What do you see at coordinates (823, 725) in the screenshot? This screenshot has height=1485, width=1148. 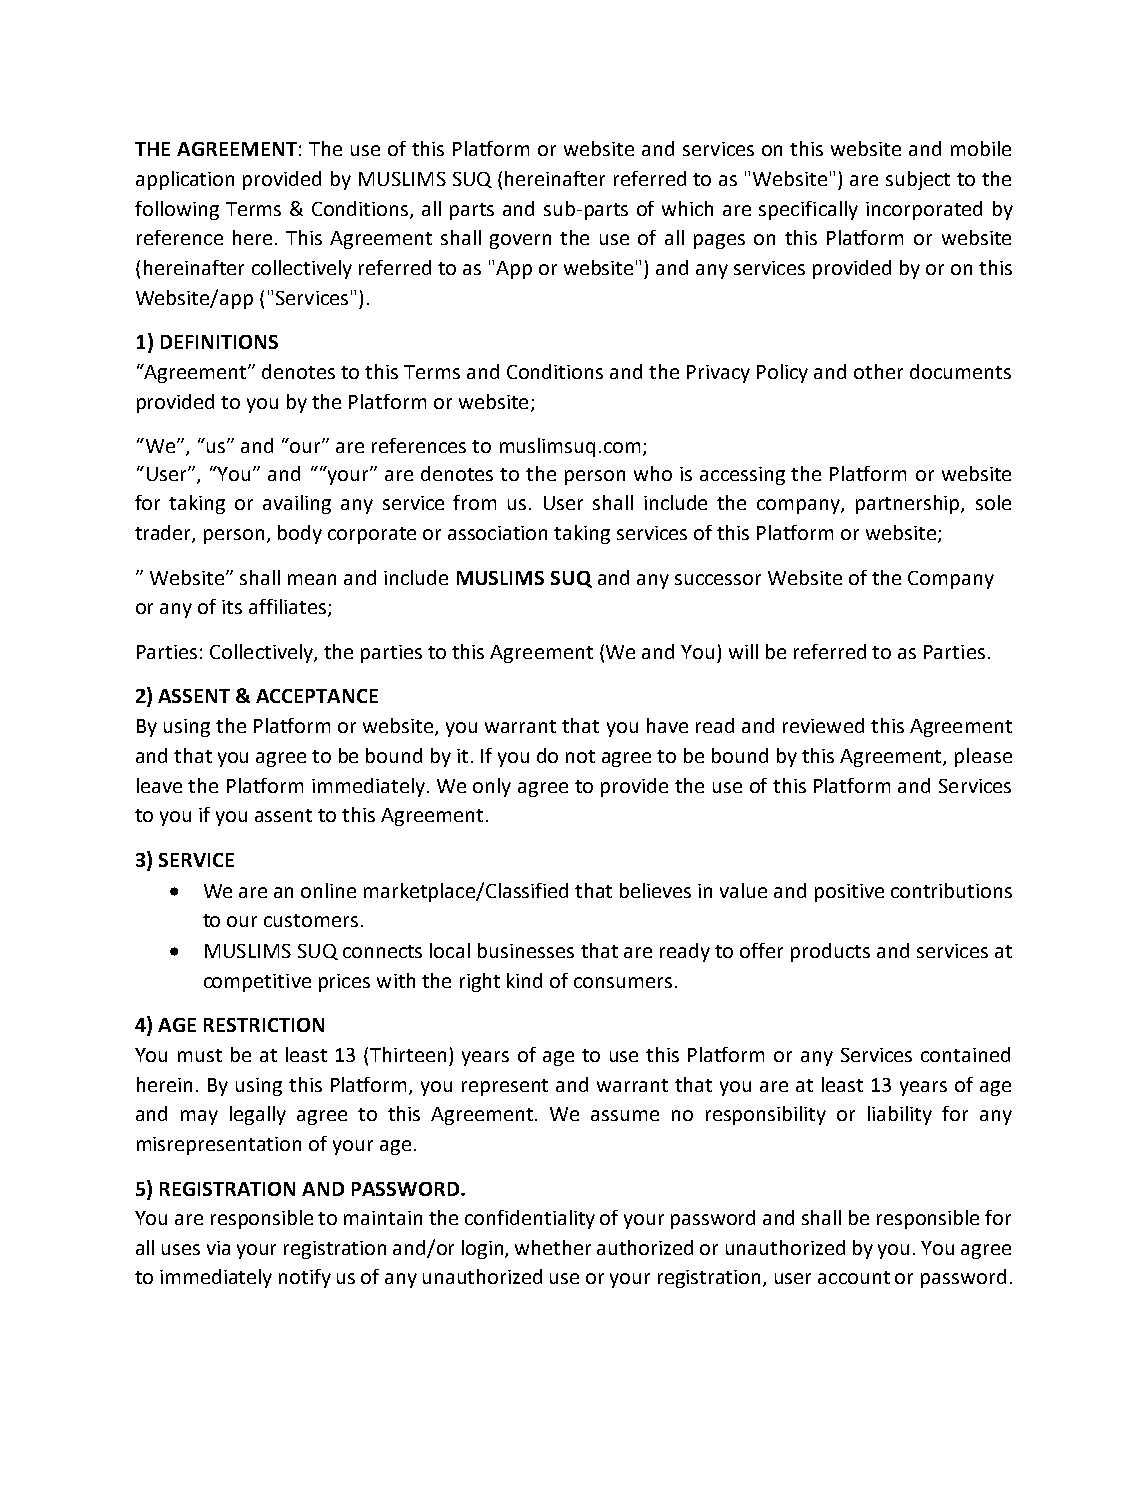 I see `reviewed` at bounding box center [823, 725].
